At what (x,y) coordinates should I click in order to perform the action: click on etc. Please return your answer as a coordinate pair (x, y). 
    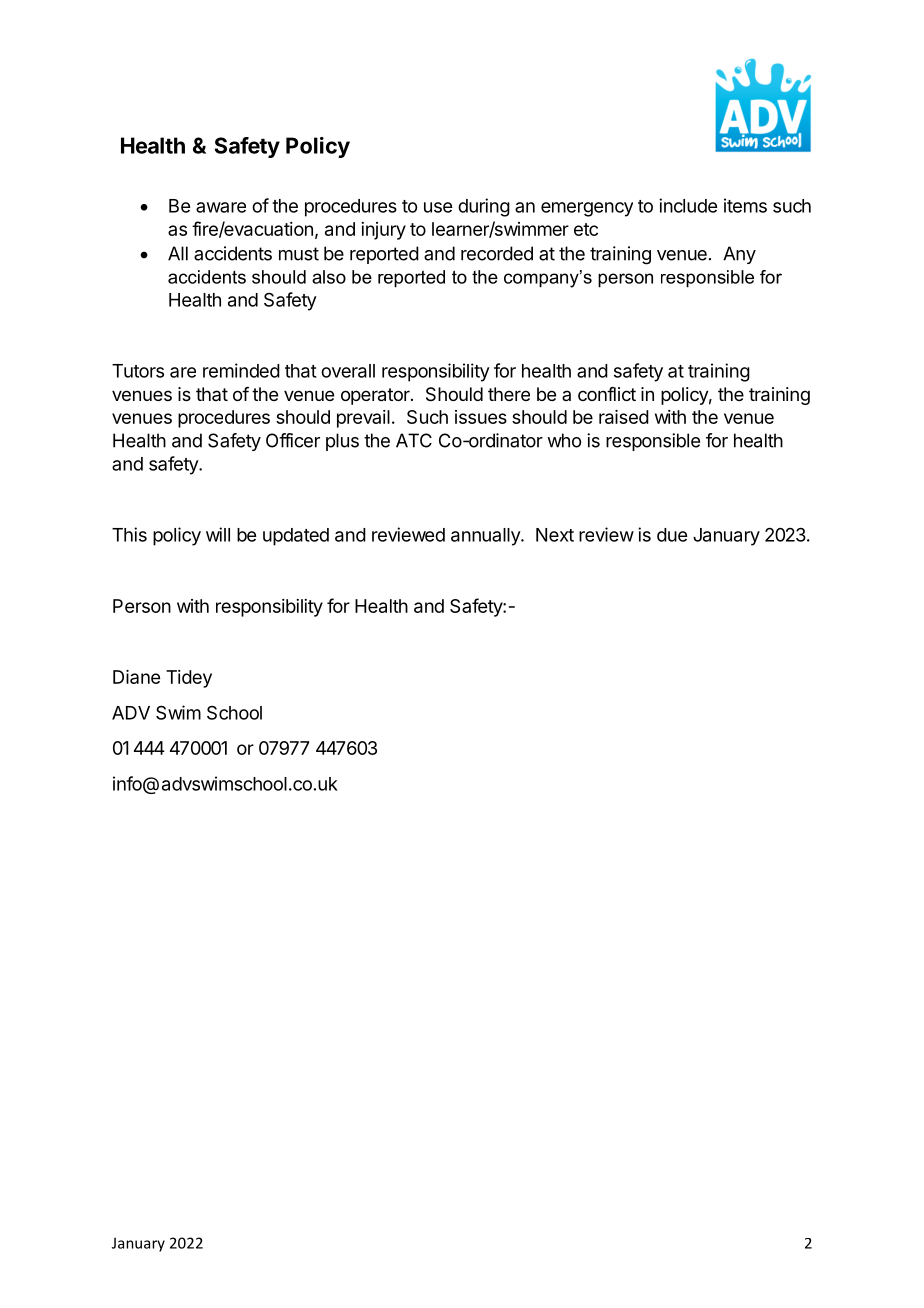
    Looking at the image, I should click on (586, 229).
